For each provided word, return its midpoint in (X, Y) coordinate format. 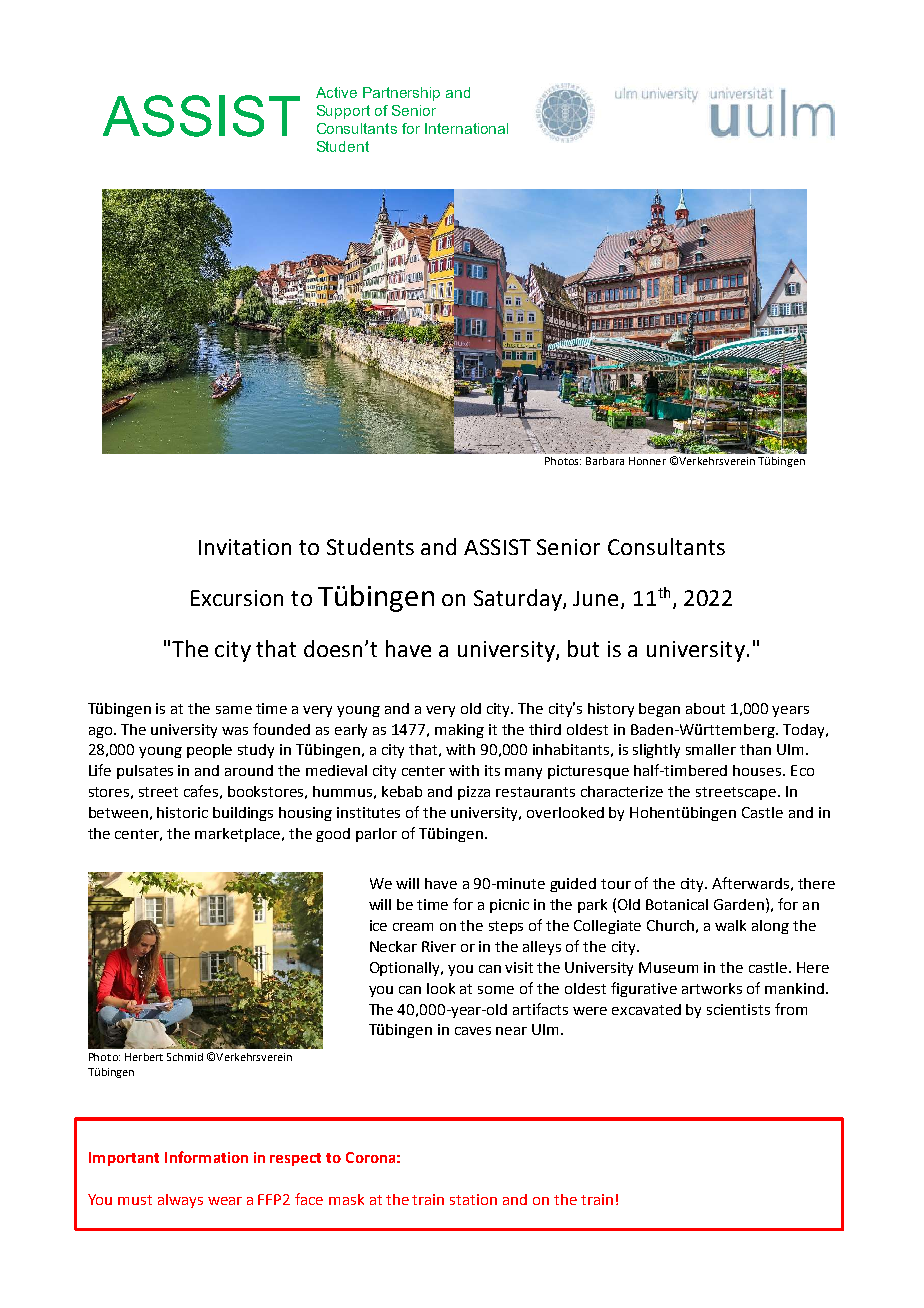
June (597, 600)
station (473, 1199)
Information (206, 1157)
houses (758, 770)
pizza (474, 793)
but (583, 648)
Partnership (401, 94)
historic (182, 812)
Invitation (245, 547)
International (466, 128)
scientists (738, 1009)
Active (336, 92)
